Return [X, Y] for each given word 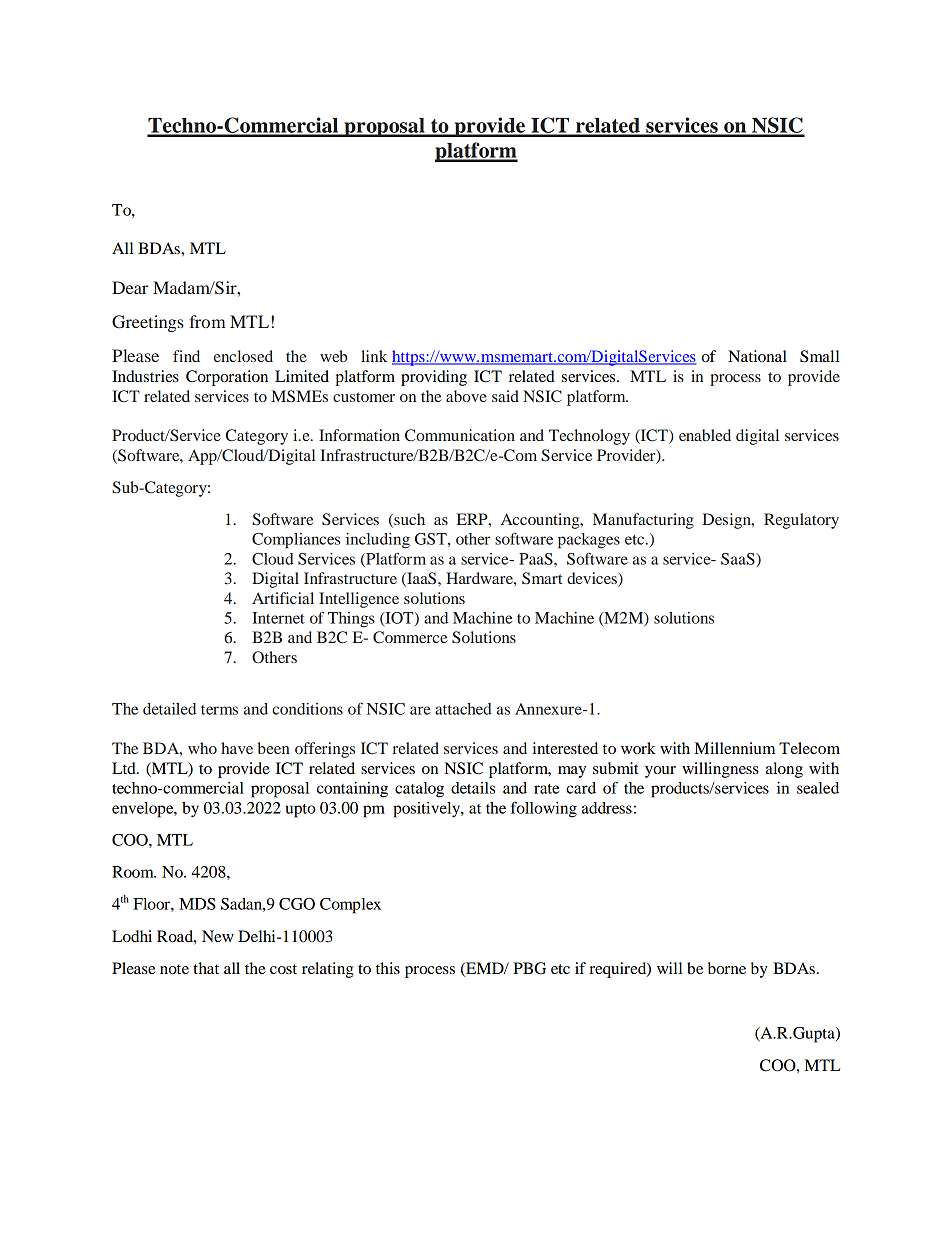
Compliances [296, 541]
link [374, 356]
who [202, 748]
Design [728, 521]
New [218, 936]
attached [463, 709]
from [207, 321]
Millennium [735, 748]
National [757, 356]
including [378, 541]
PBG [529, 968]
